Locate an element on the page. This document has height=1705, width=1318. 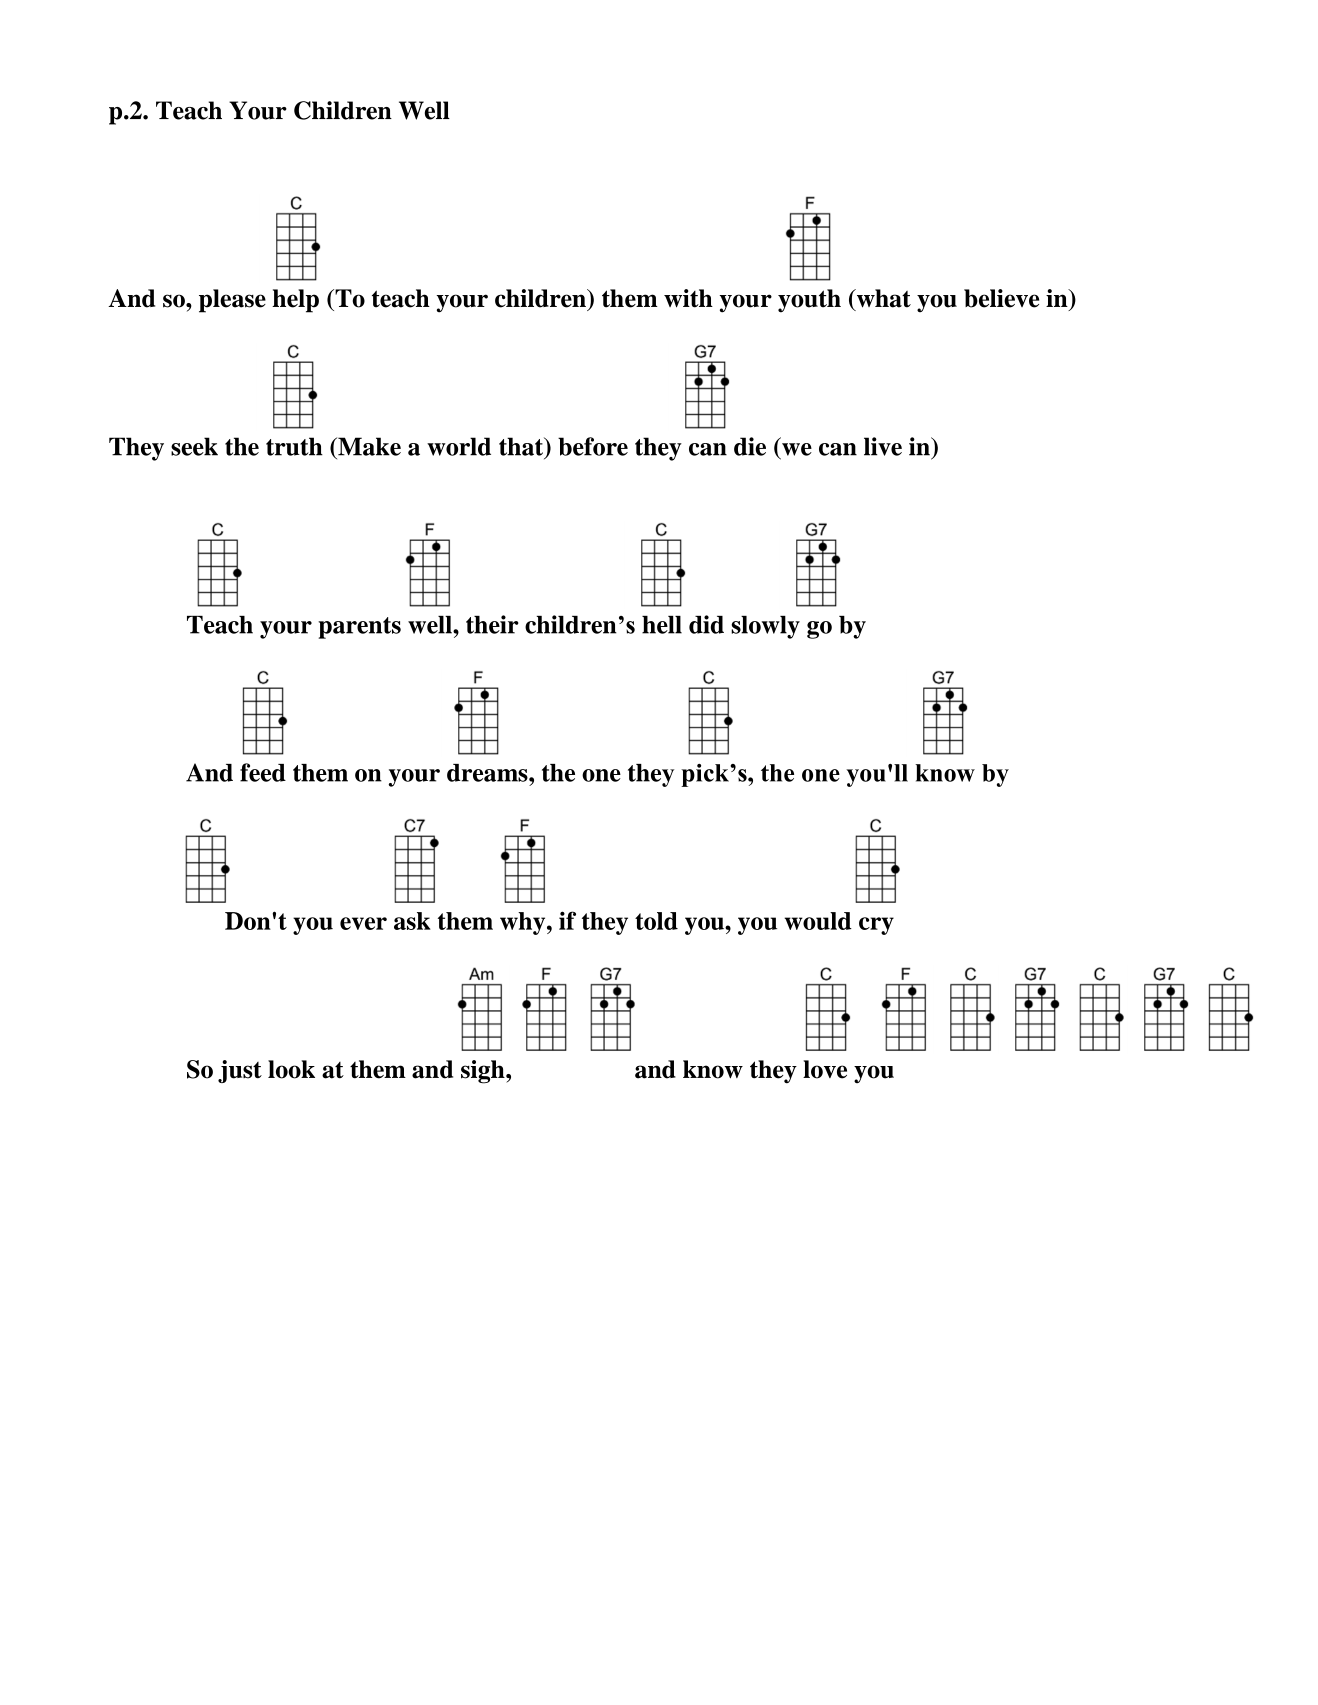
look is located at coordinates (291, 1069).
